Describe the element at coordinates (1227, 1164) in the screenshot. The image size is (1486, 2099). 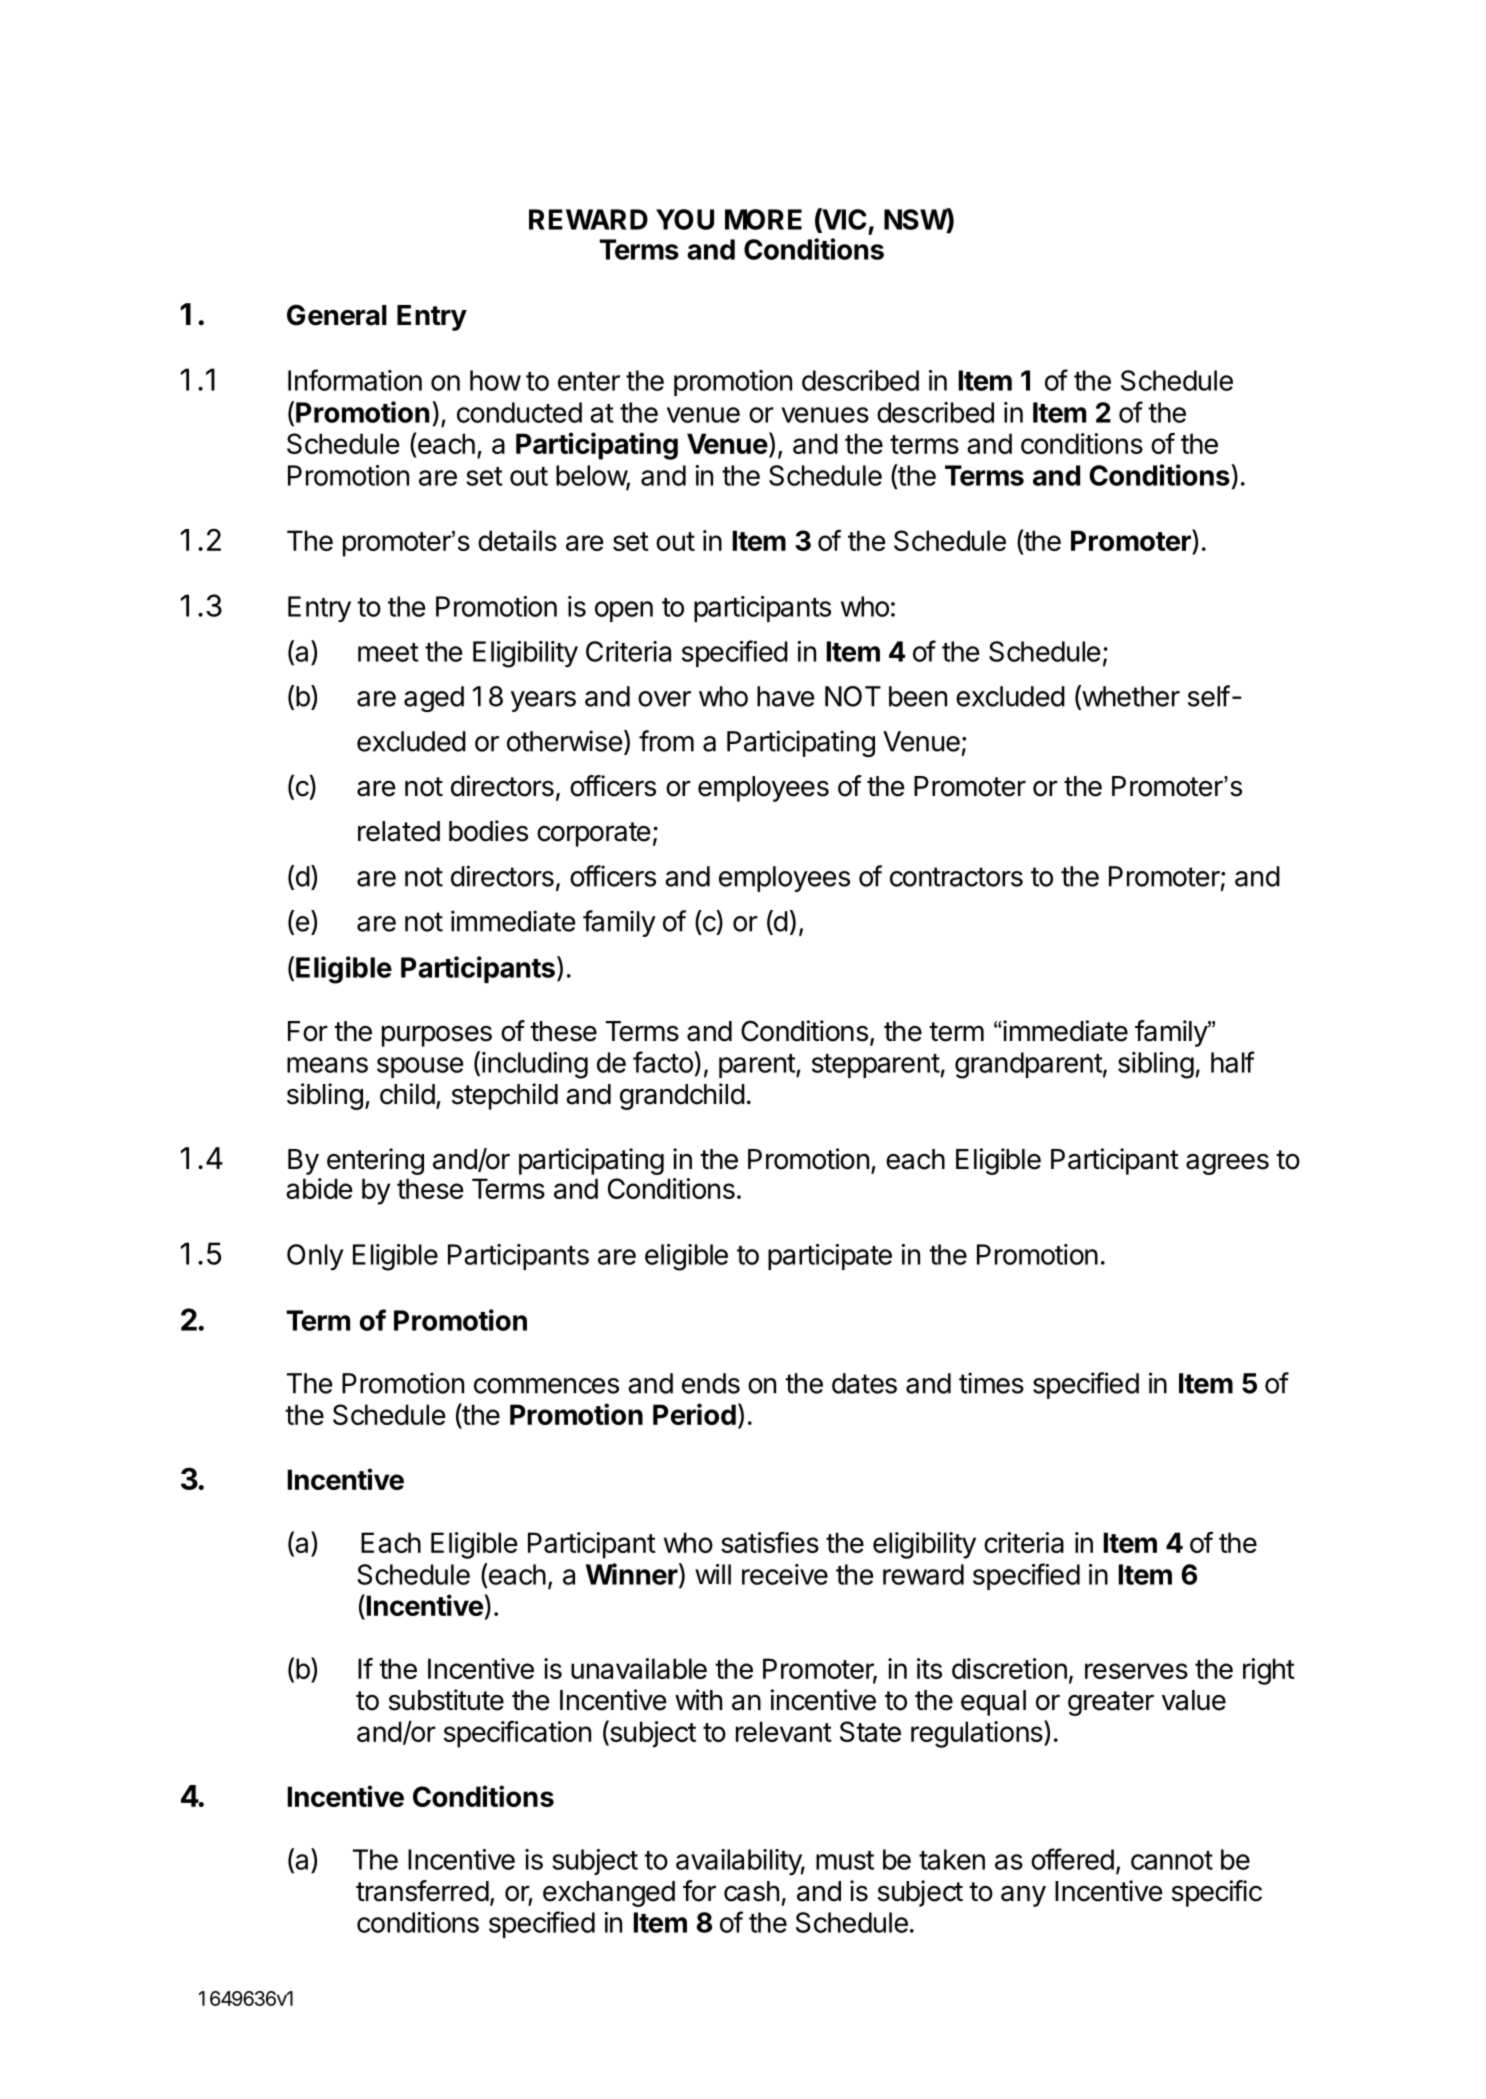
I see `agrees` at that location.
